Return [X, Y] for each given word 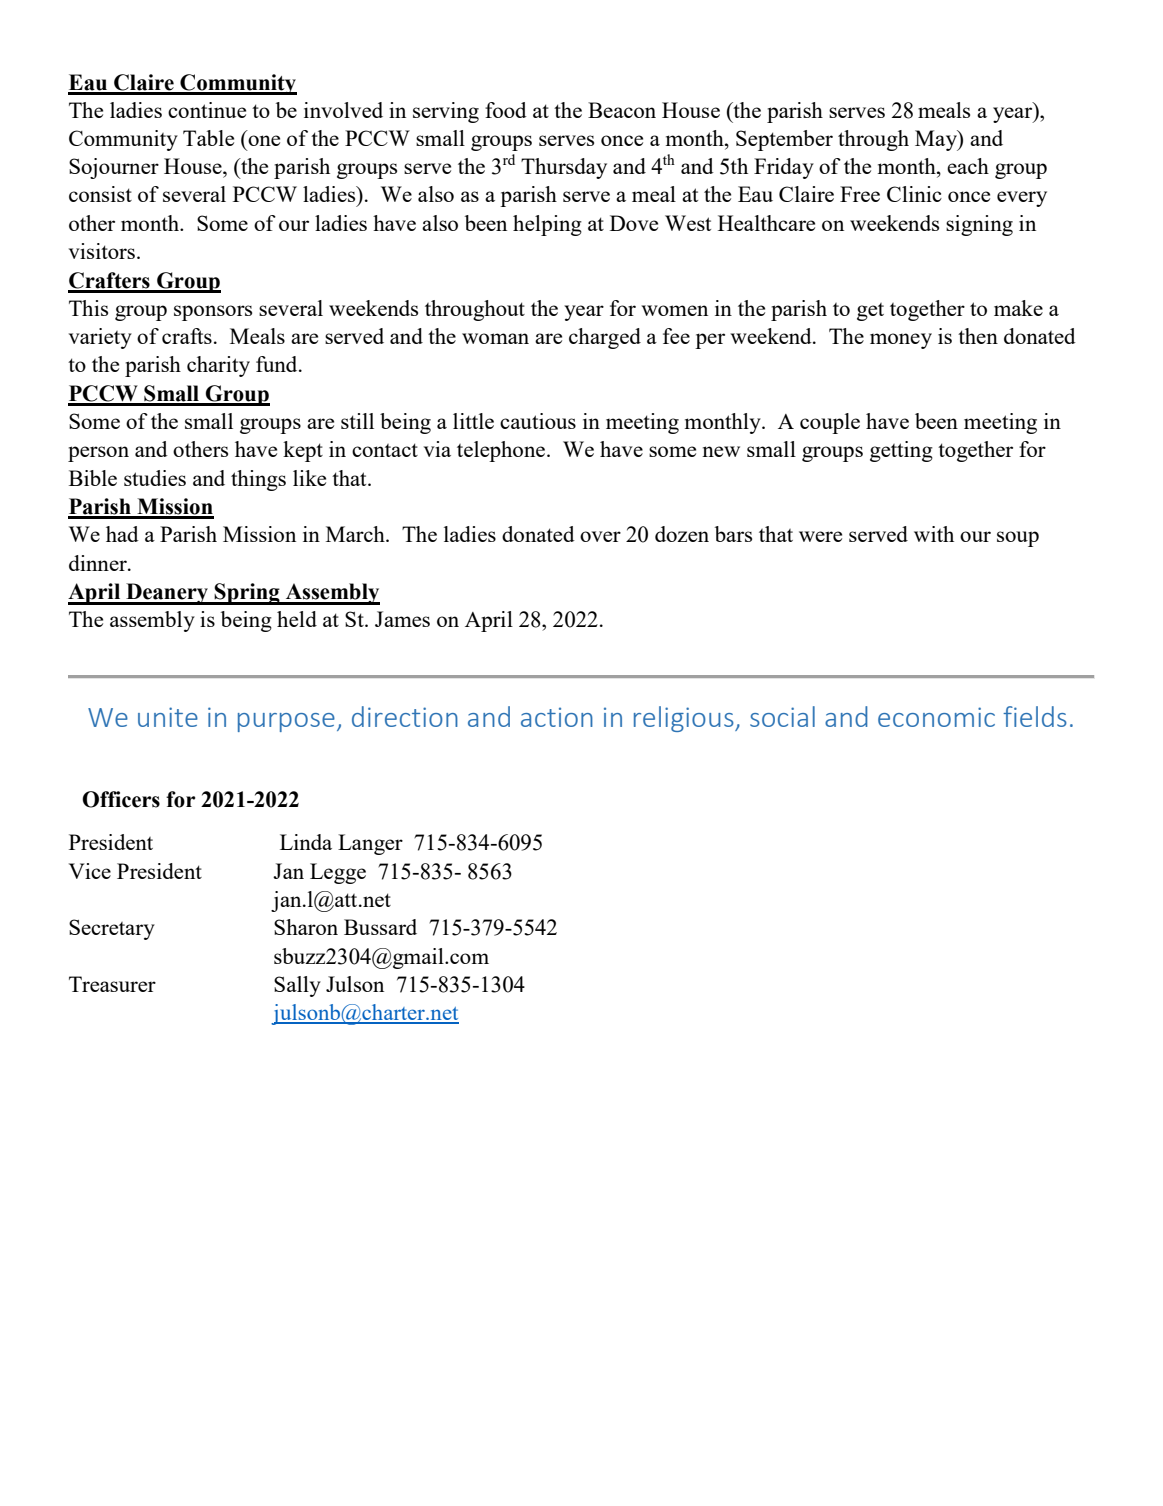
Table [208, 138]
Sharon [306, 927]
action [557, 717]
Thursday [564, 168]
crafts [187, 336]
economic [936, 717]
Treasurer [112, 984]
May [937, 140]
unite [168, 717]
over [600, 536]
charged [605, 338]
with [934, 534]
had [122, 534]
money [901, 341]
